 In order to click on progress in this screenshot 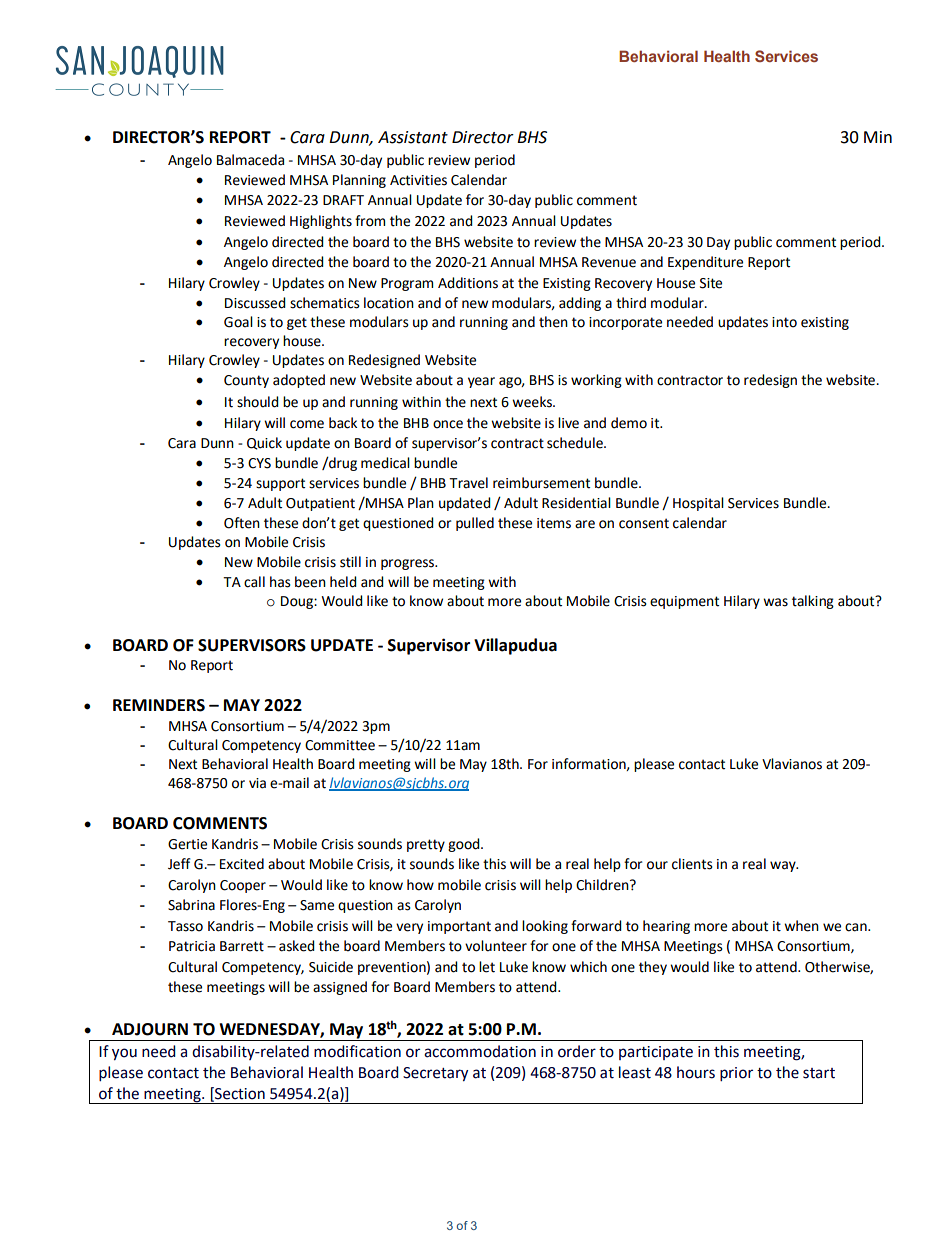, I will do `click(409, 564)`.
